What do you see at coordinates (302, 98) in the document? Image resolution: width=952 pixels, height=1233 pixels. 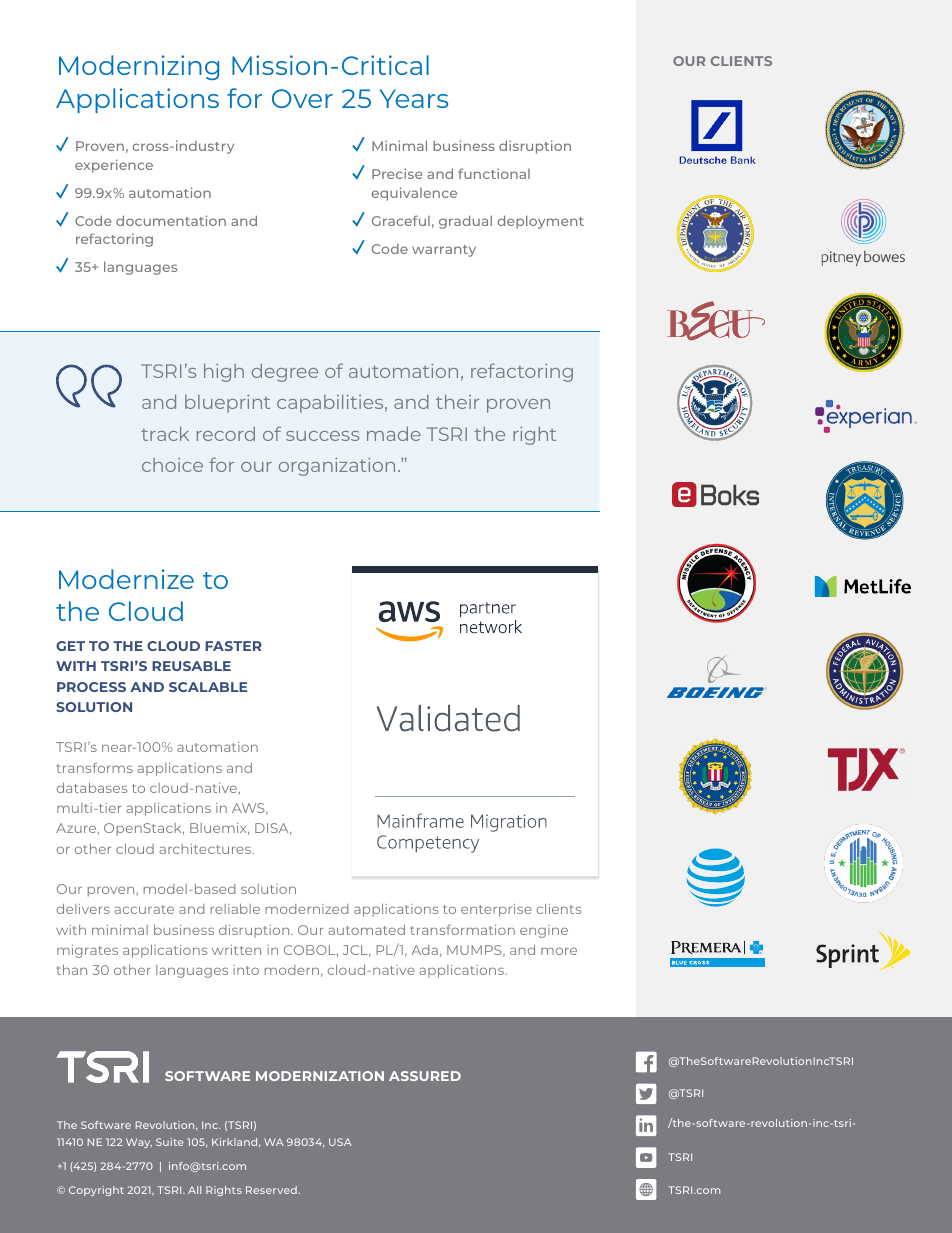 I see `Over` at bounding box center [302, 98].
